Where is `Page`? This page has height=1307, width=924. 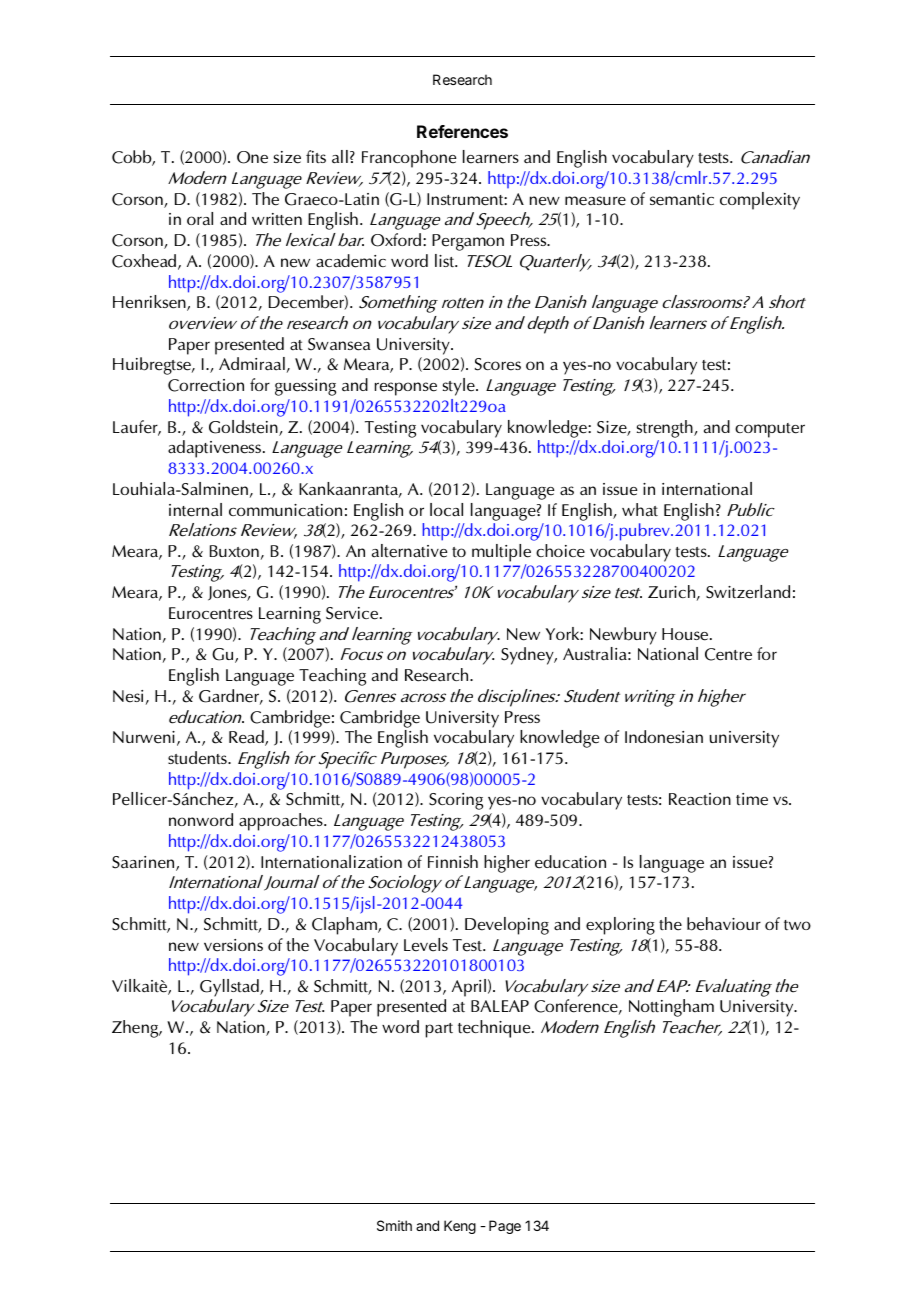
Page is located at coordinates (505, 1227).
